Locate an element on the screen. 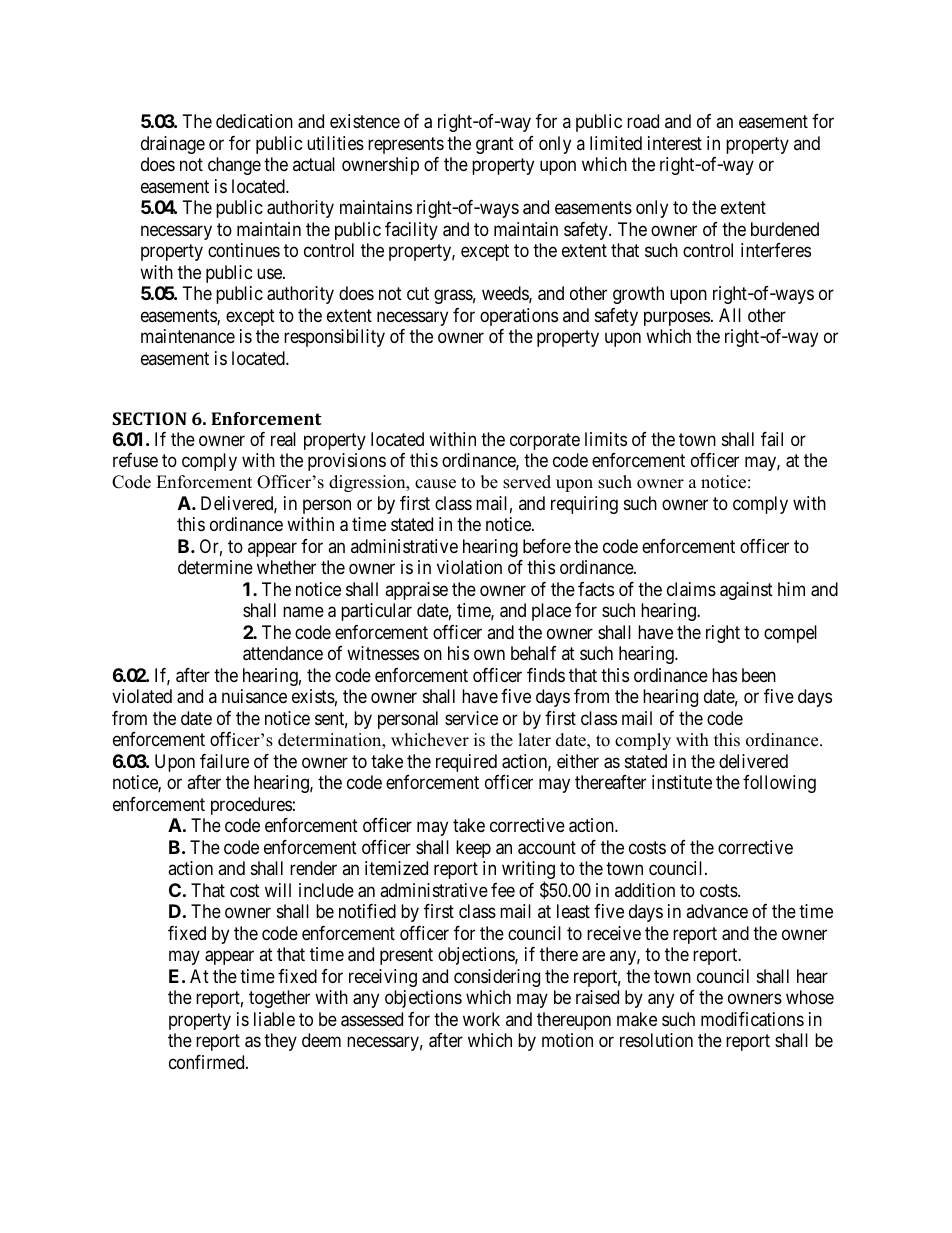 Image resolution: width=952 pixels, height=1233 pixels. against is located at coordinates (746, 591).
